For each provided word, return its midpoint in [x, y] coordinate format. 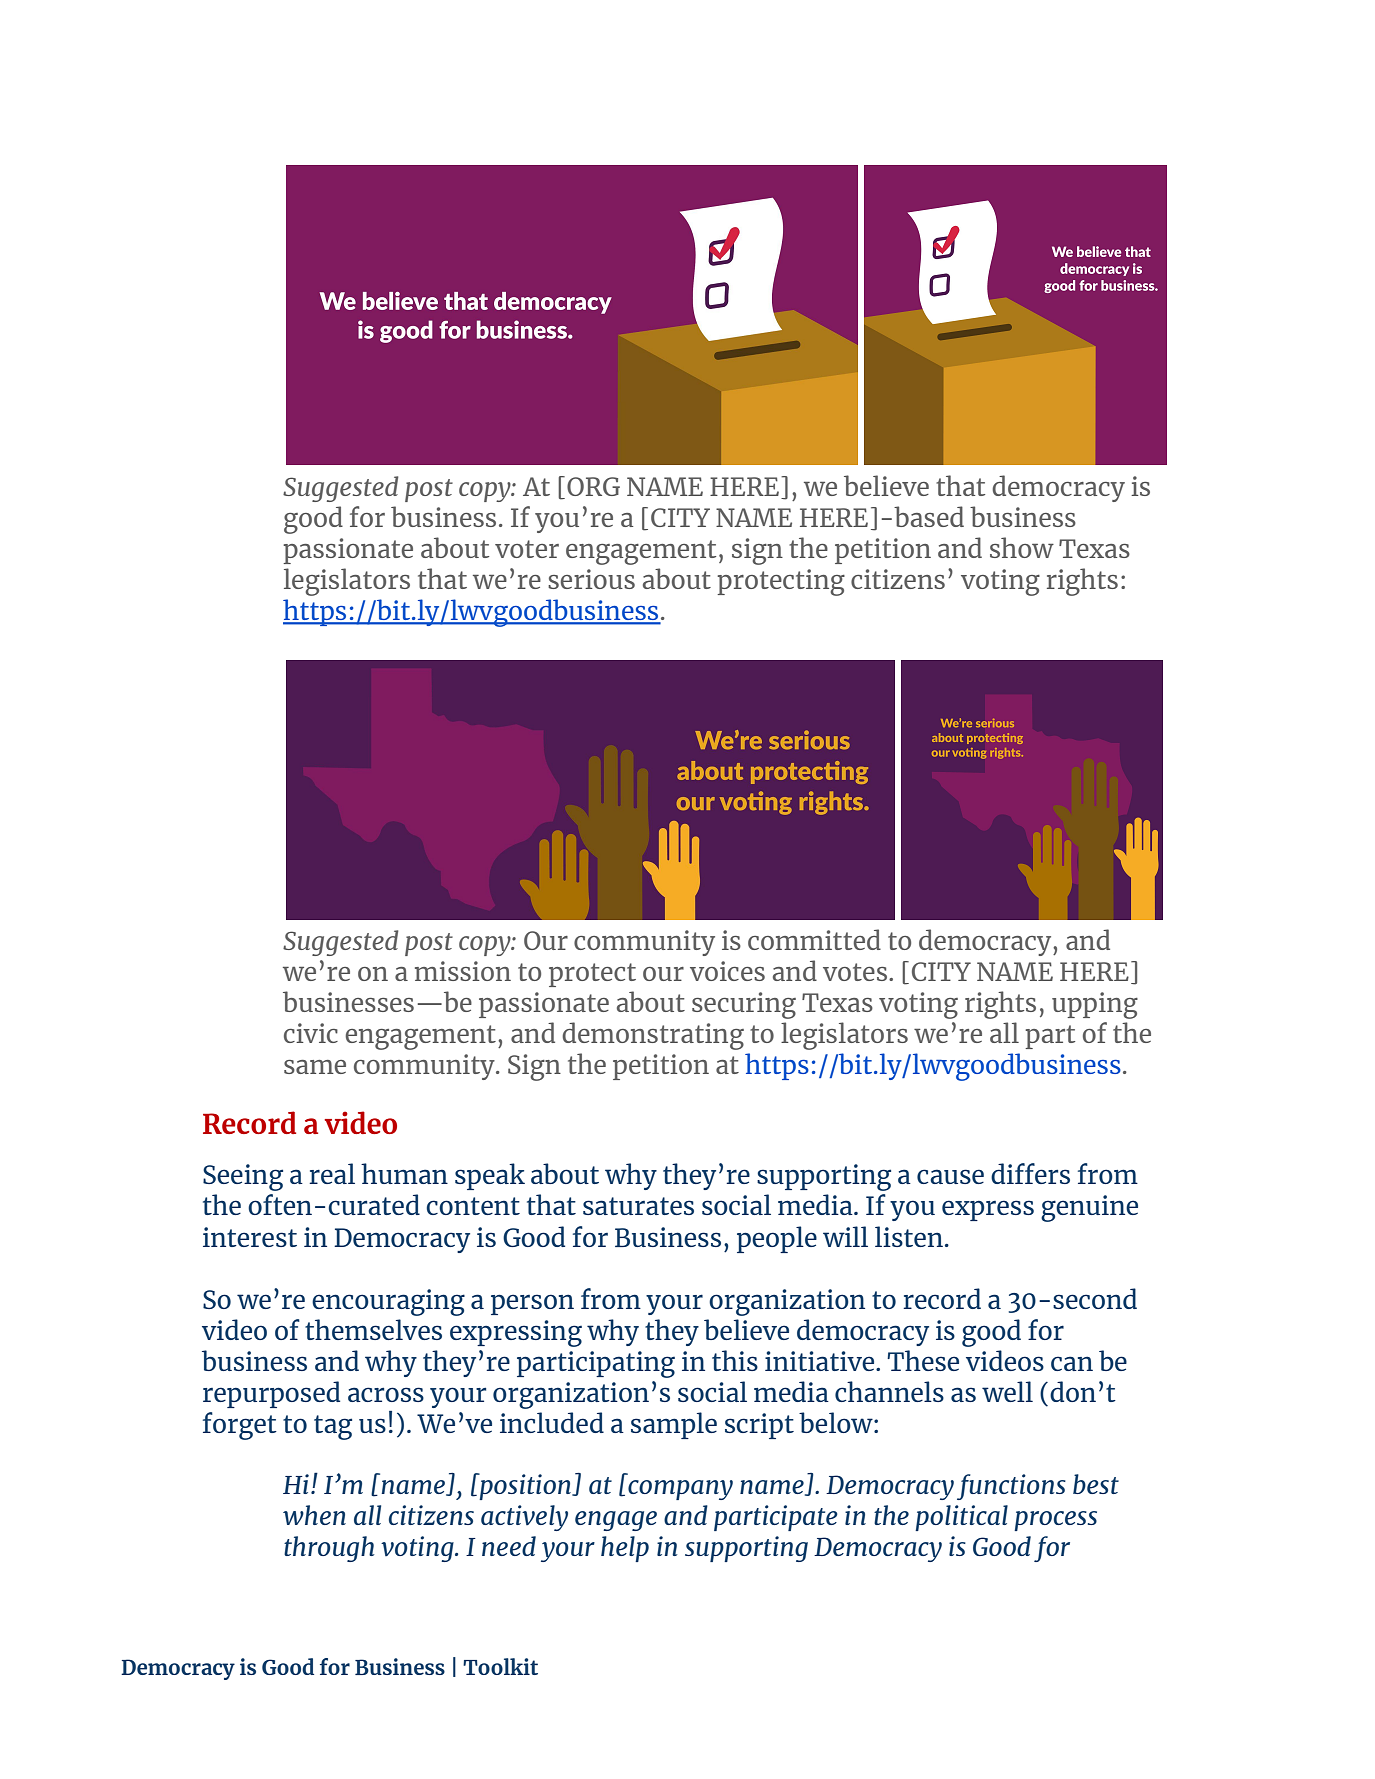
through [329, 1549]
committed [814, 939]
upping [1095, 1005]
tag [333, 1427]
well [1007, 1391]
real [332, 1173]
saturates [638, 1206]
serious [591, 579]
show [1022, 547]
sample [674, 1425]
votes [856, 972]
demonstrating [653, 1036]
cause [950, 1176]
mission [463, 971]
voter [527, 549]
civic [311, 1033]
